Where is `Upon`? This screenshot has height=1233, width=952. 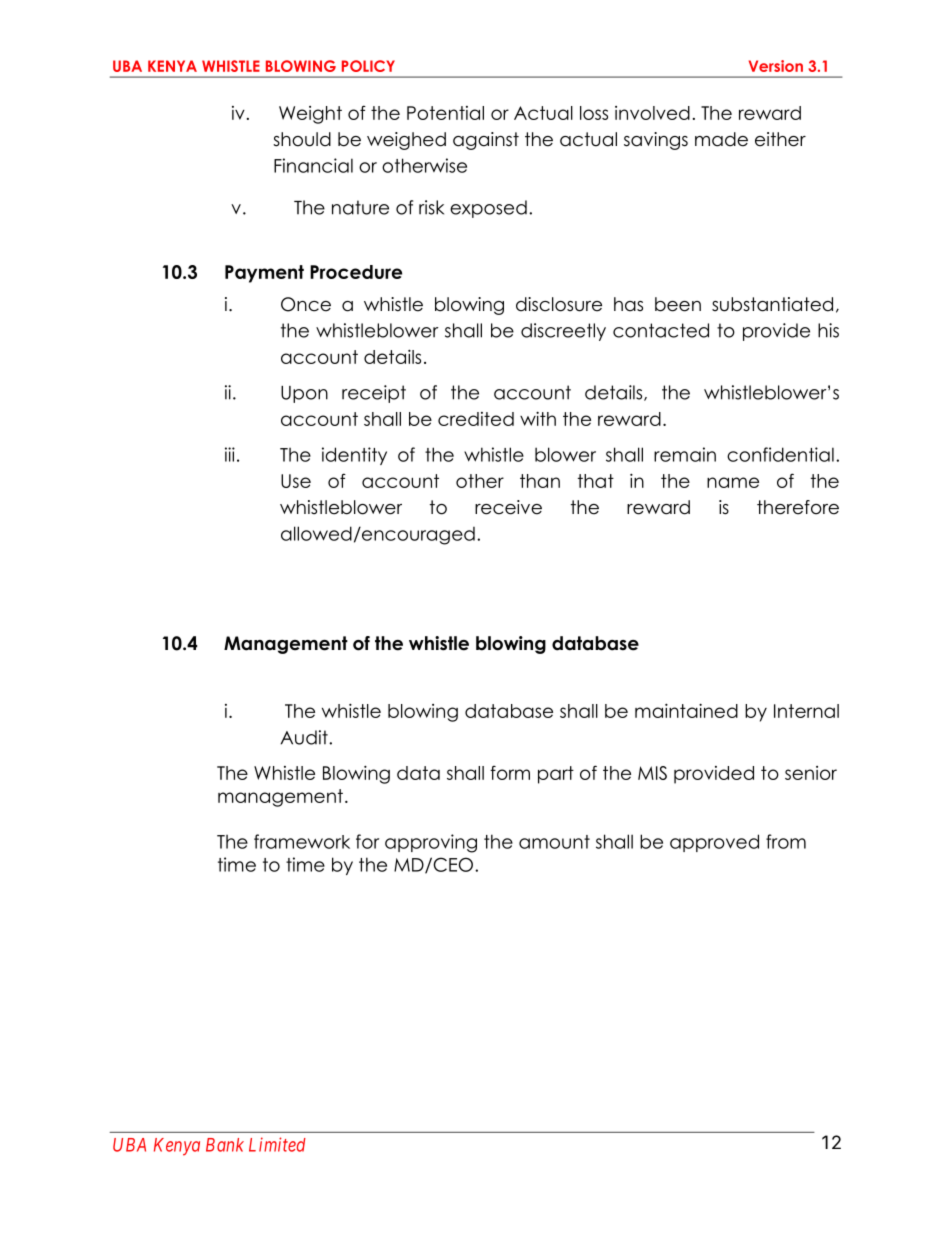 Upon is located at coordinates (304, 394).
